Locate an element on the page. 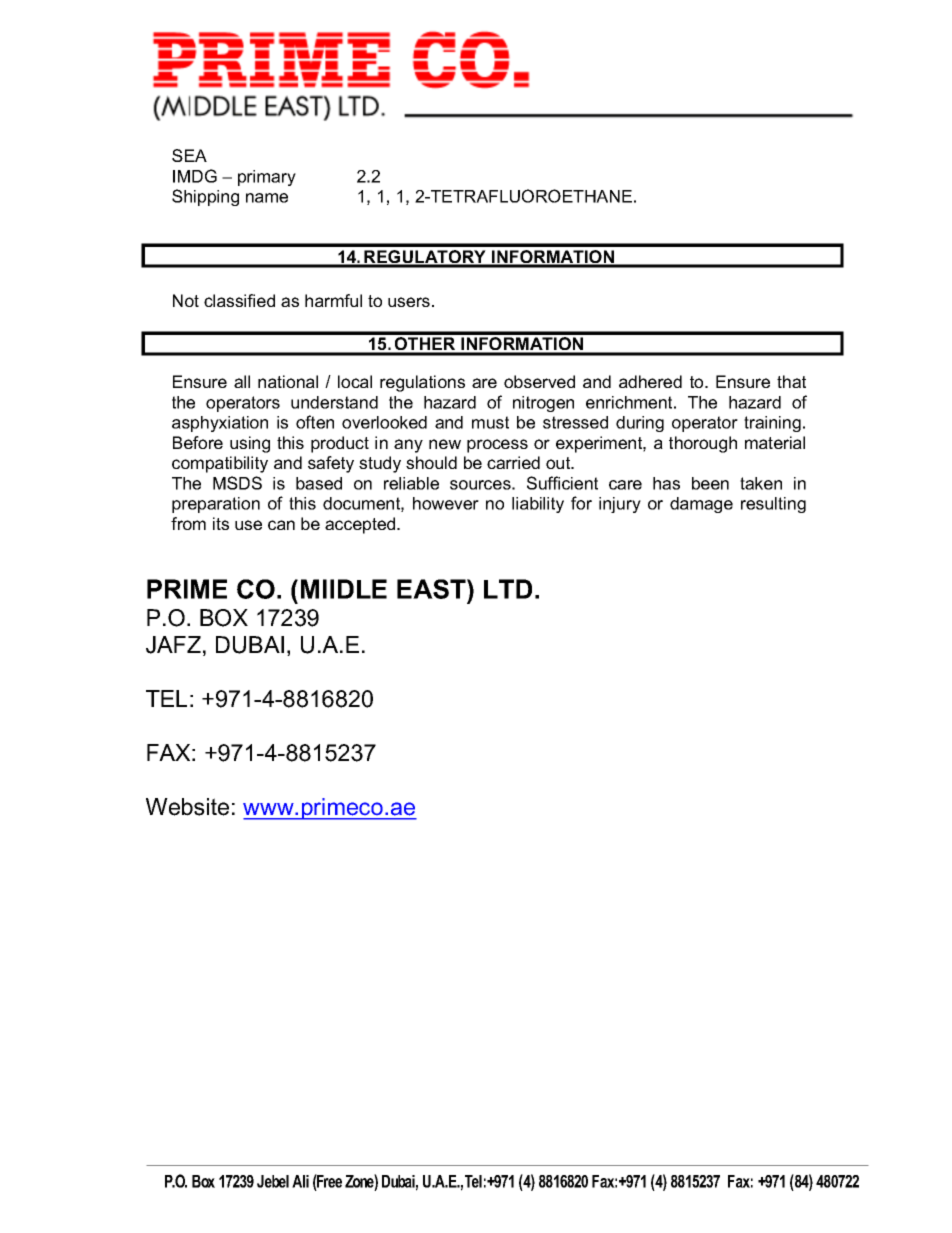 This image has width=952, height=1233. users is located at coordinates (409, 302).
